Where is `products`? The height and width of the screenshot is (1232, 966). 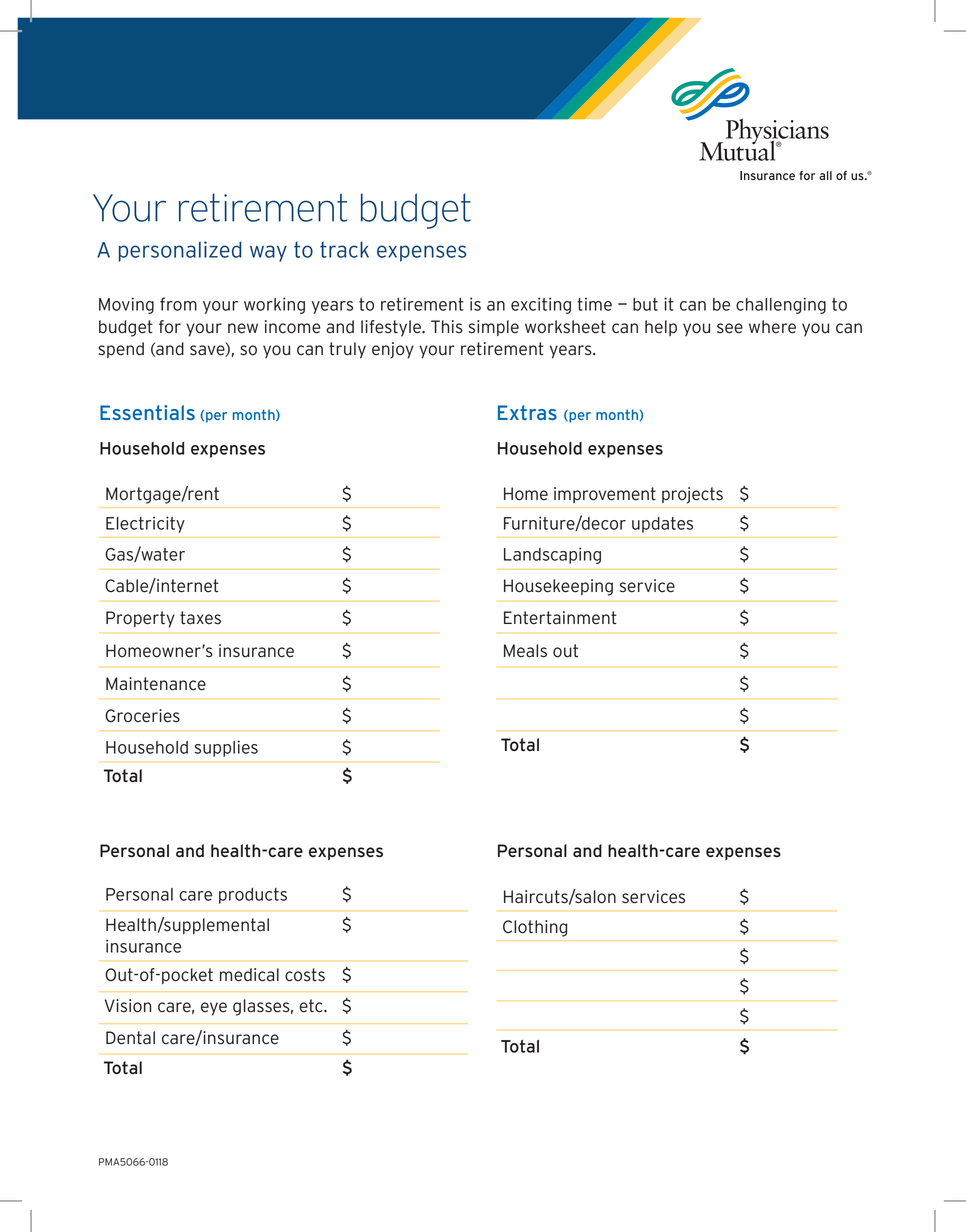 products is located at coordinates (253, 896).
